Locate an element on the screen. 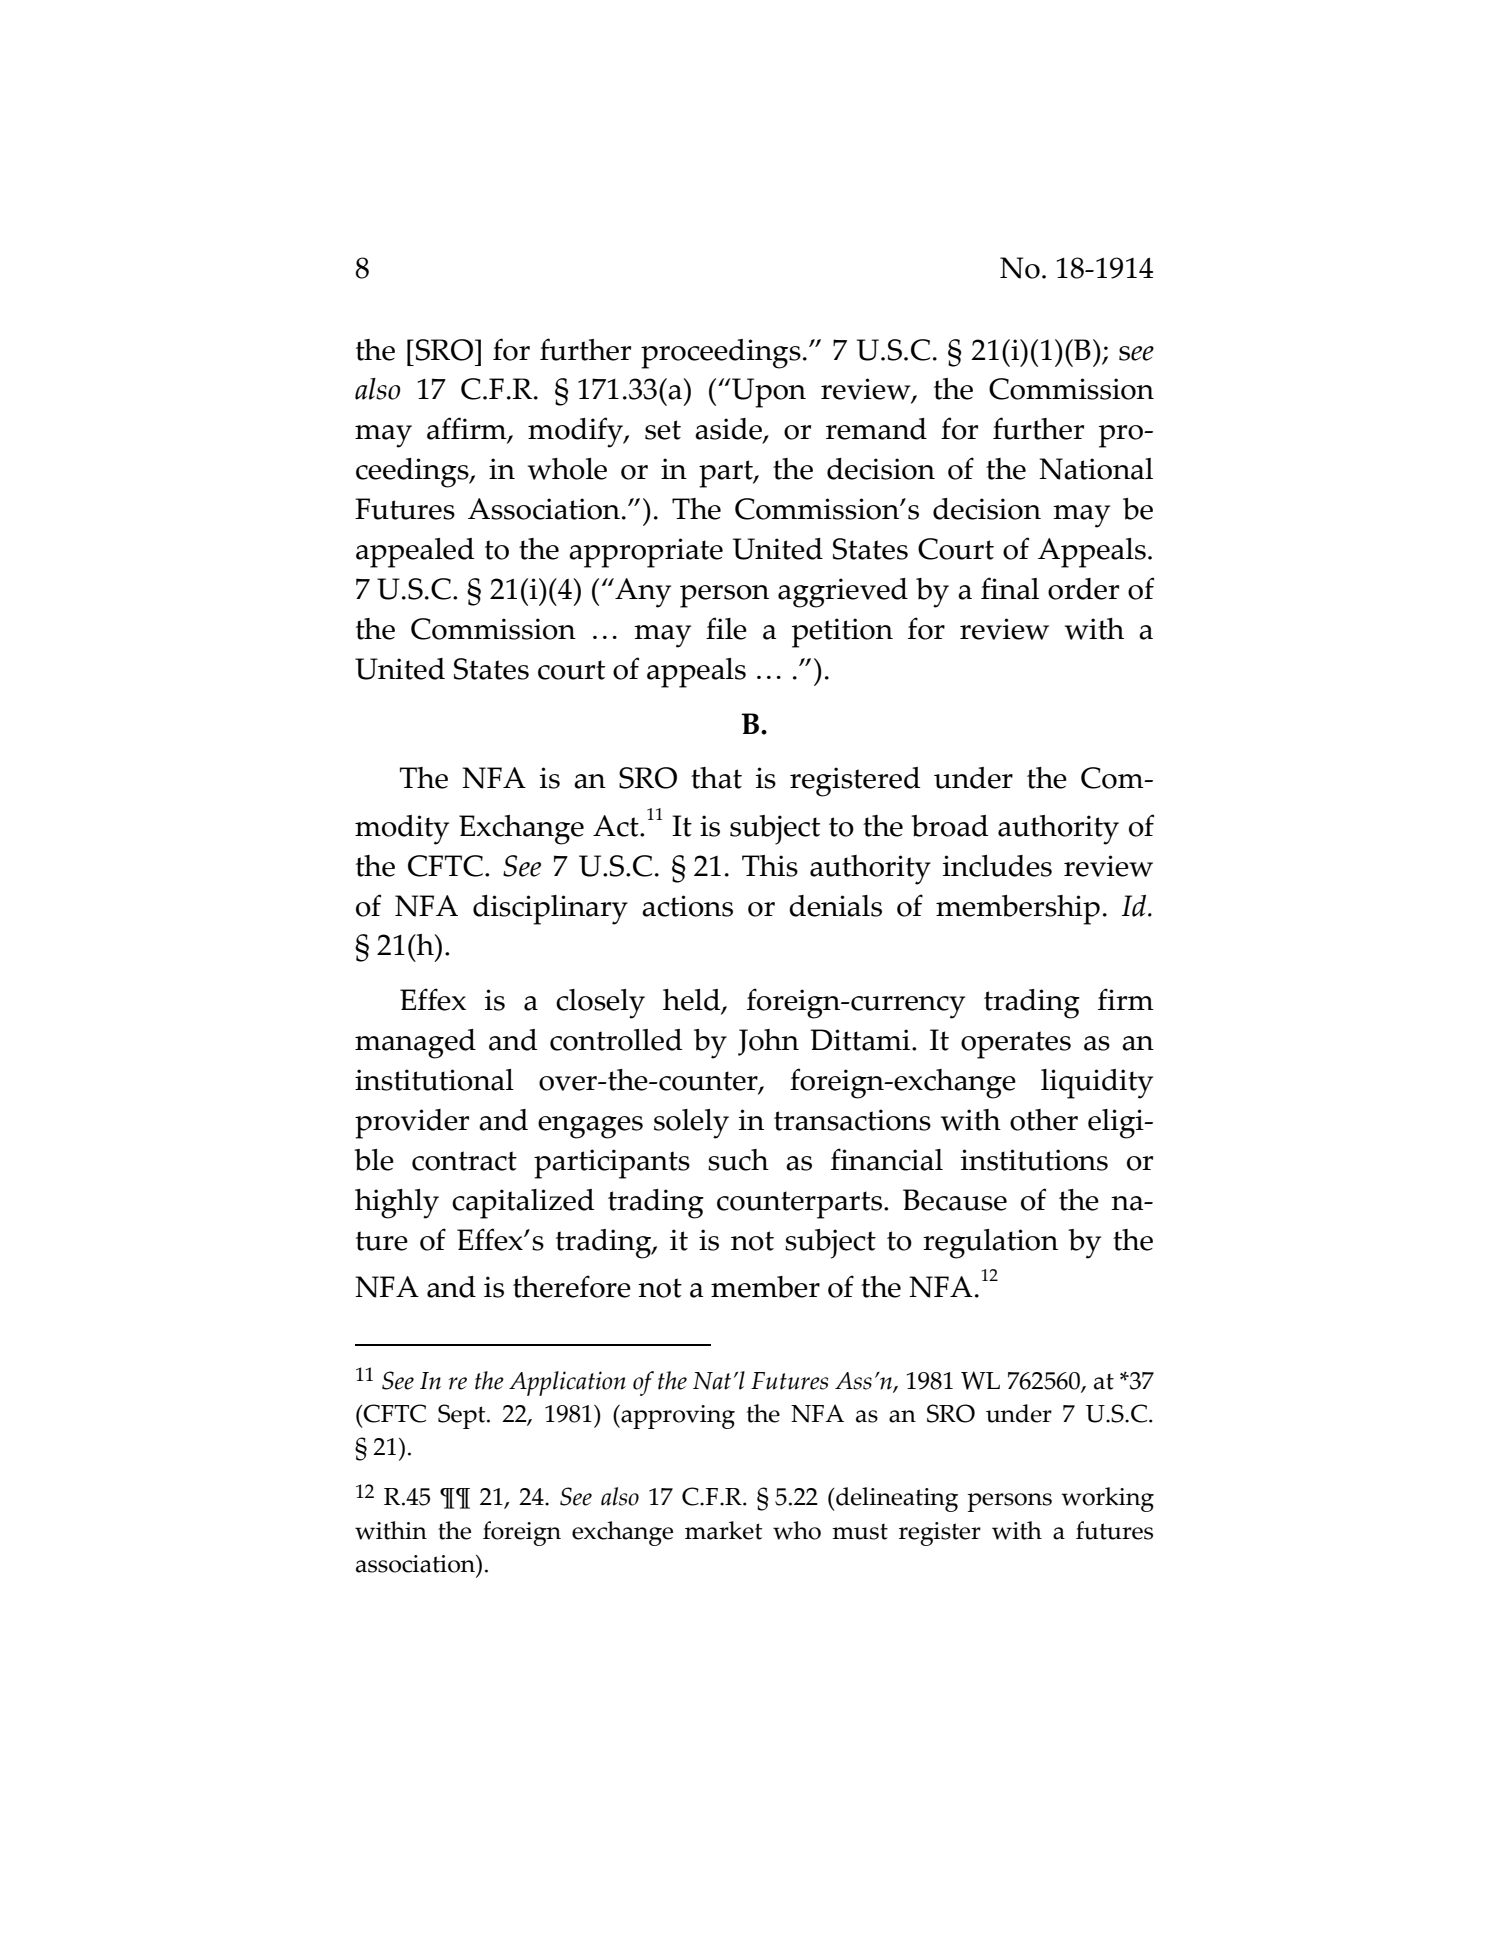 The image size is (1509, 1953). contract is located at coordinates (464, 1161).
